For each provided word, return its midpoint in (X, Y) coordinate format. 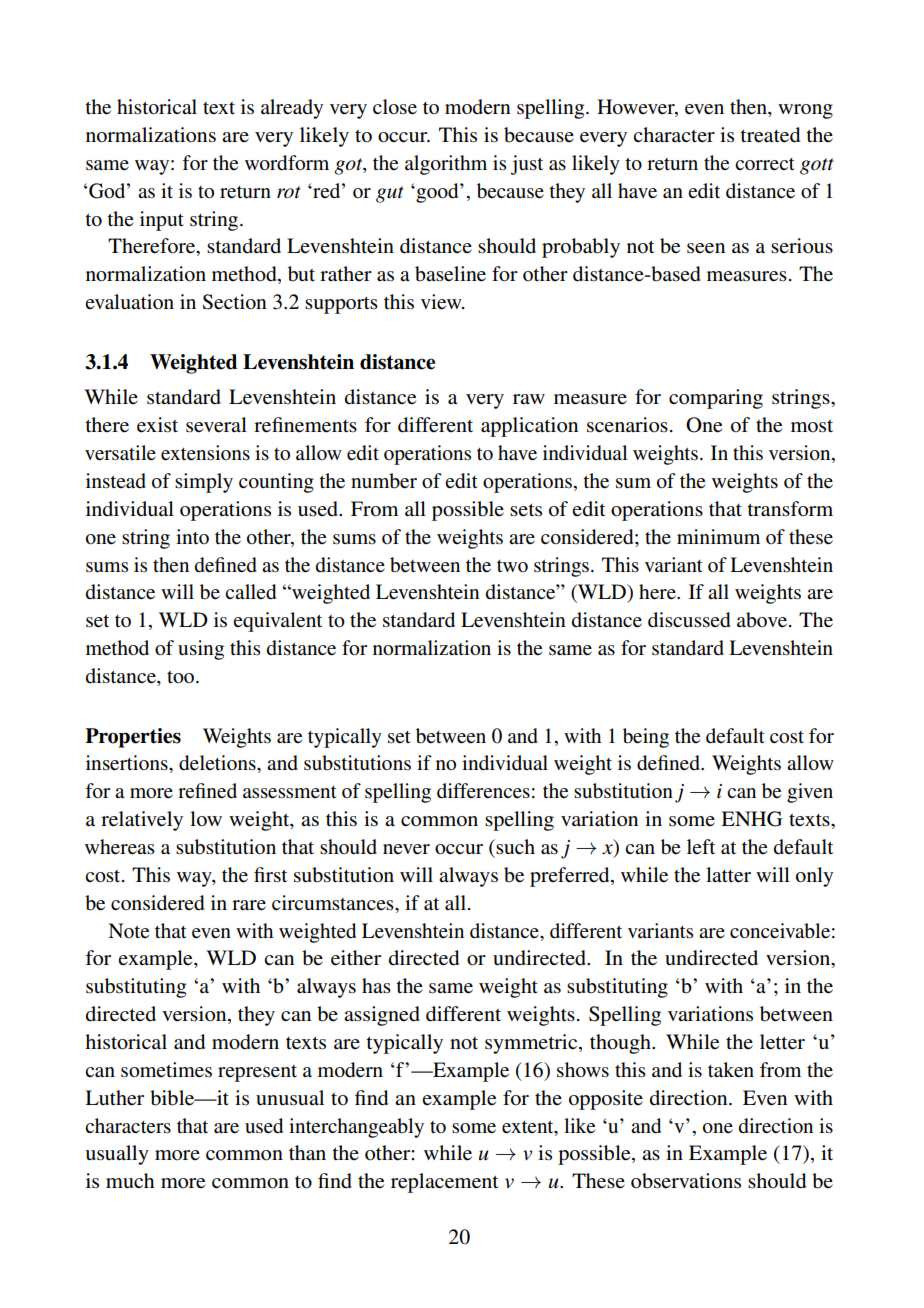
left (701, 847)
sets (526, 510)
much (130, 1180)
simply (204, 483)
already (292, 109)
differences (483, 791)
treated (770, 135)
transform (790, 509)
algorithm (446, 165)
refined (207, 791)
